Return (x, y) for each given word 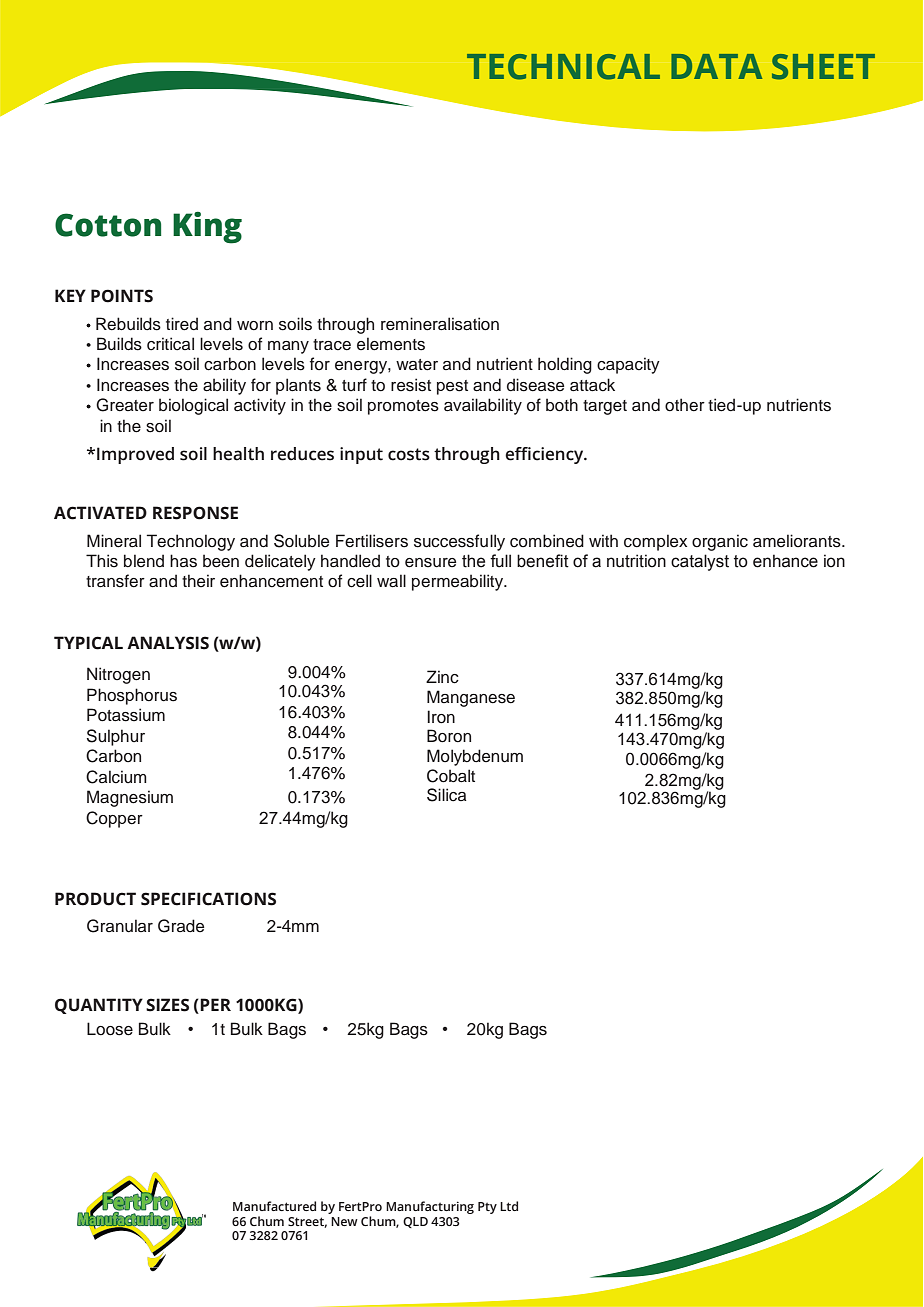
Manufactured (274, 1206)
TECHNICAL (563, 67)
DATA (716, 66)
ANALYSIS (168, 643)
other (685, 405)
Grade (181, 926)
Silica (447, 795)
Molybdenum (475, 757)
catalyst (700, 562)
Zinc (442, 677)
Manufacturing (430, 1207)
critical (170, 344)
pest (452, 387)
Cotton (108, 225)
